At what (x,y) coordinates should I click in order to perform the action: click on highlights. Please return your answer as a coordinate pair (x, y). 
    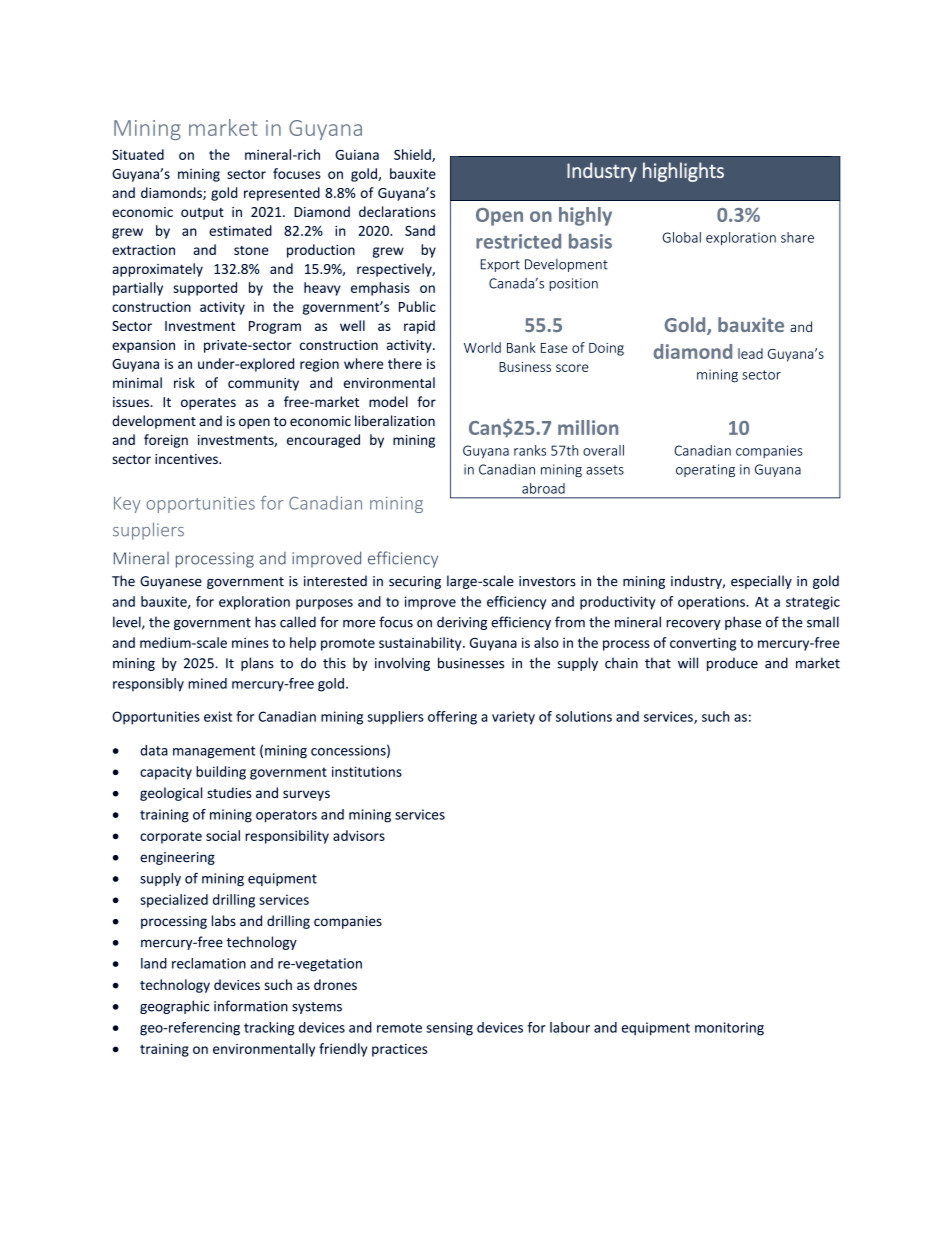
    Looking at the image, I should click on (683, 172).
